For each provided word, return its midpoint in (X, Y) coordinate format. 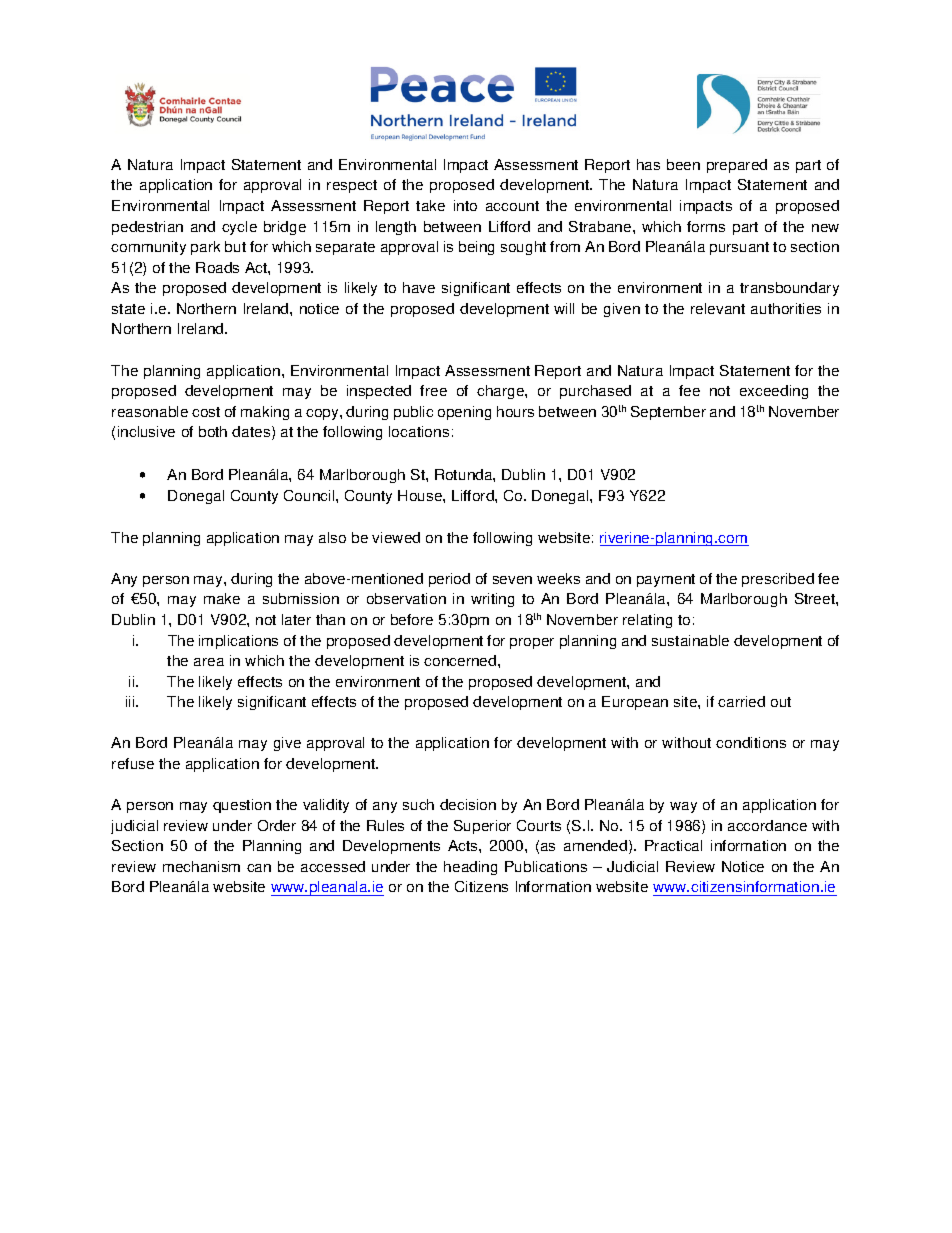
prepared (737, 166)
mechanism (201, 866)
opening (464, 413)
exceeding (774, 392)
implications (238, 642)
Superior (482, 827)
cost (206, 412)
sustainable (690, 640)
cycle (239, 228)
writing (492, 600)
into (465, 205)
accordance (767, 825)
